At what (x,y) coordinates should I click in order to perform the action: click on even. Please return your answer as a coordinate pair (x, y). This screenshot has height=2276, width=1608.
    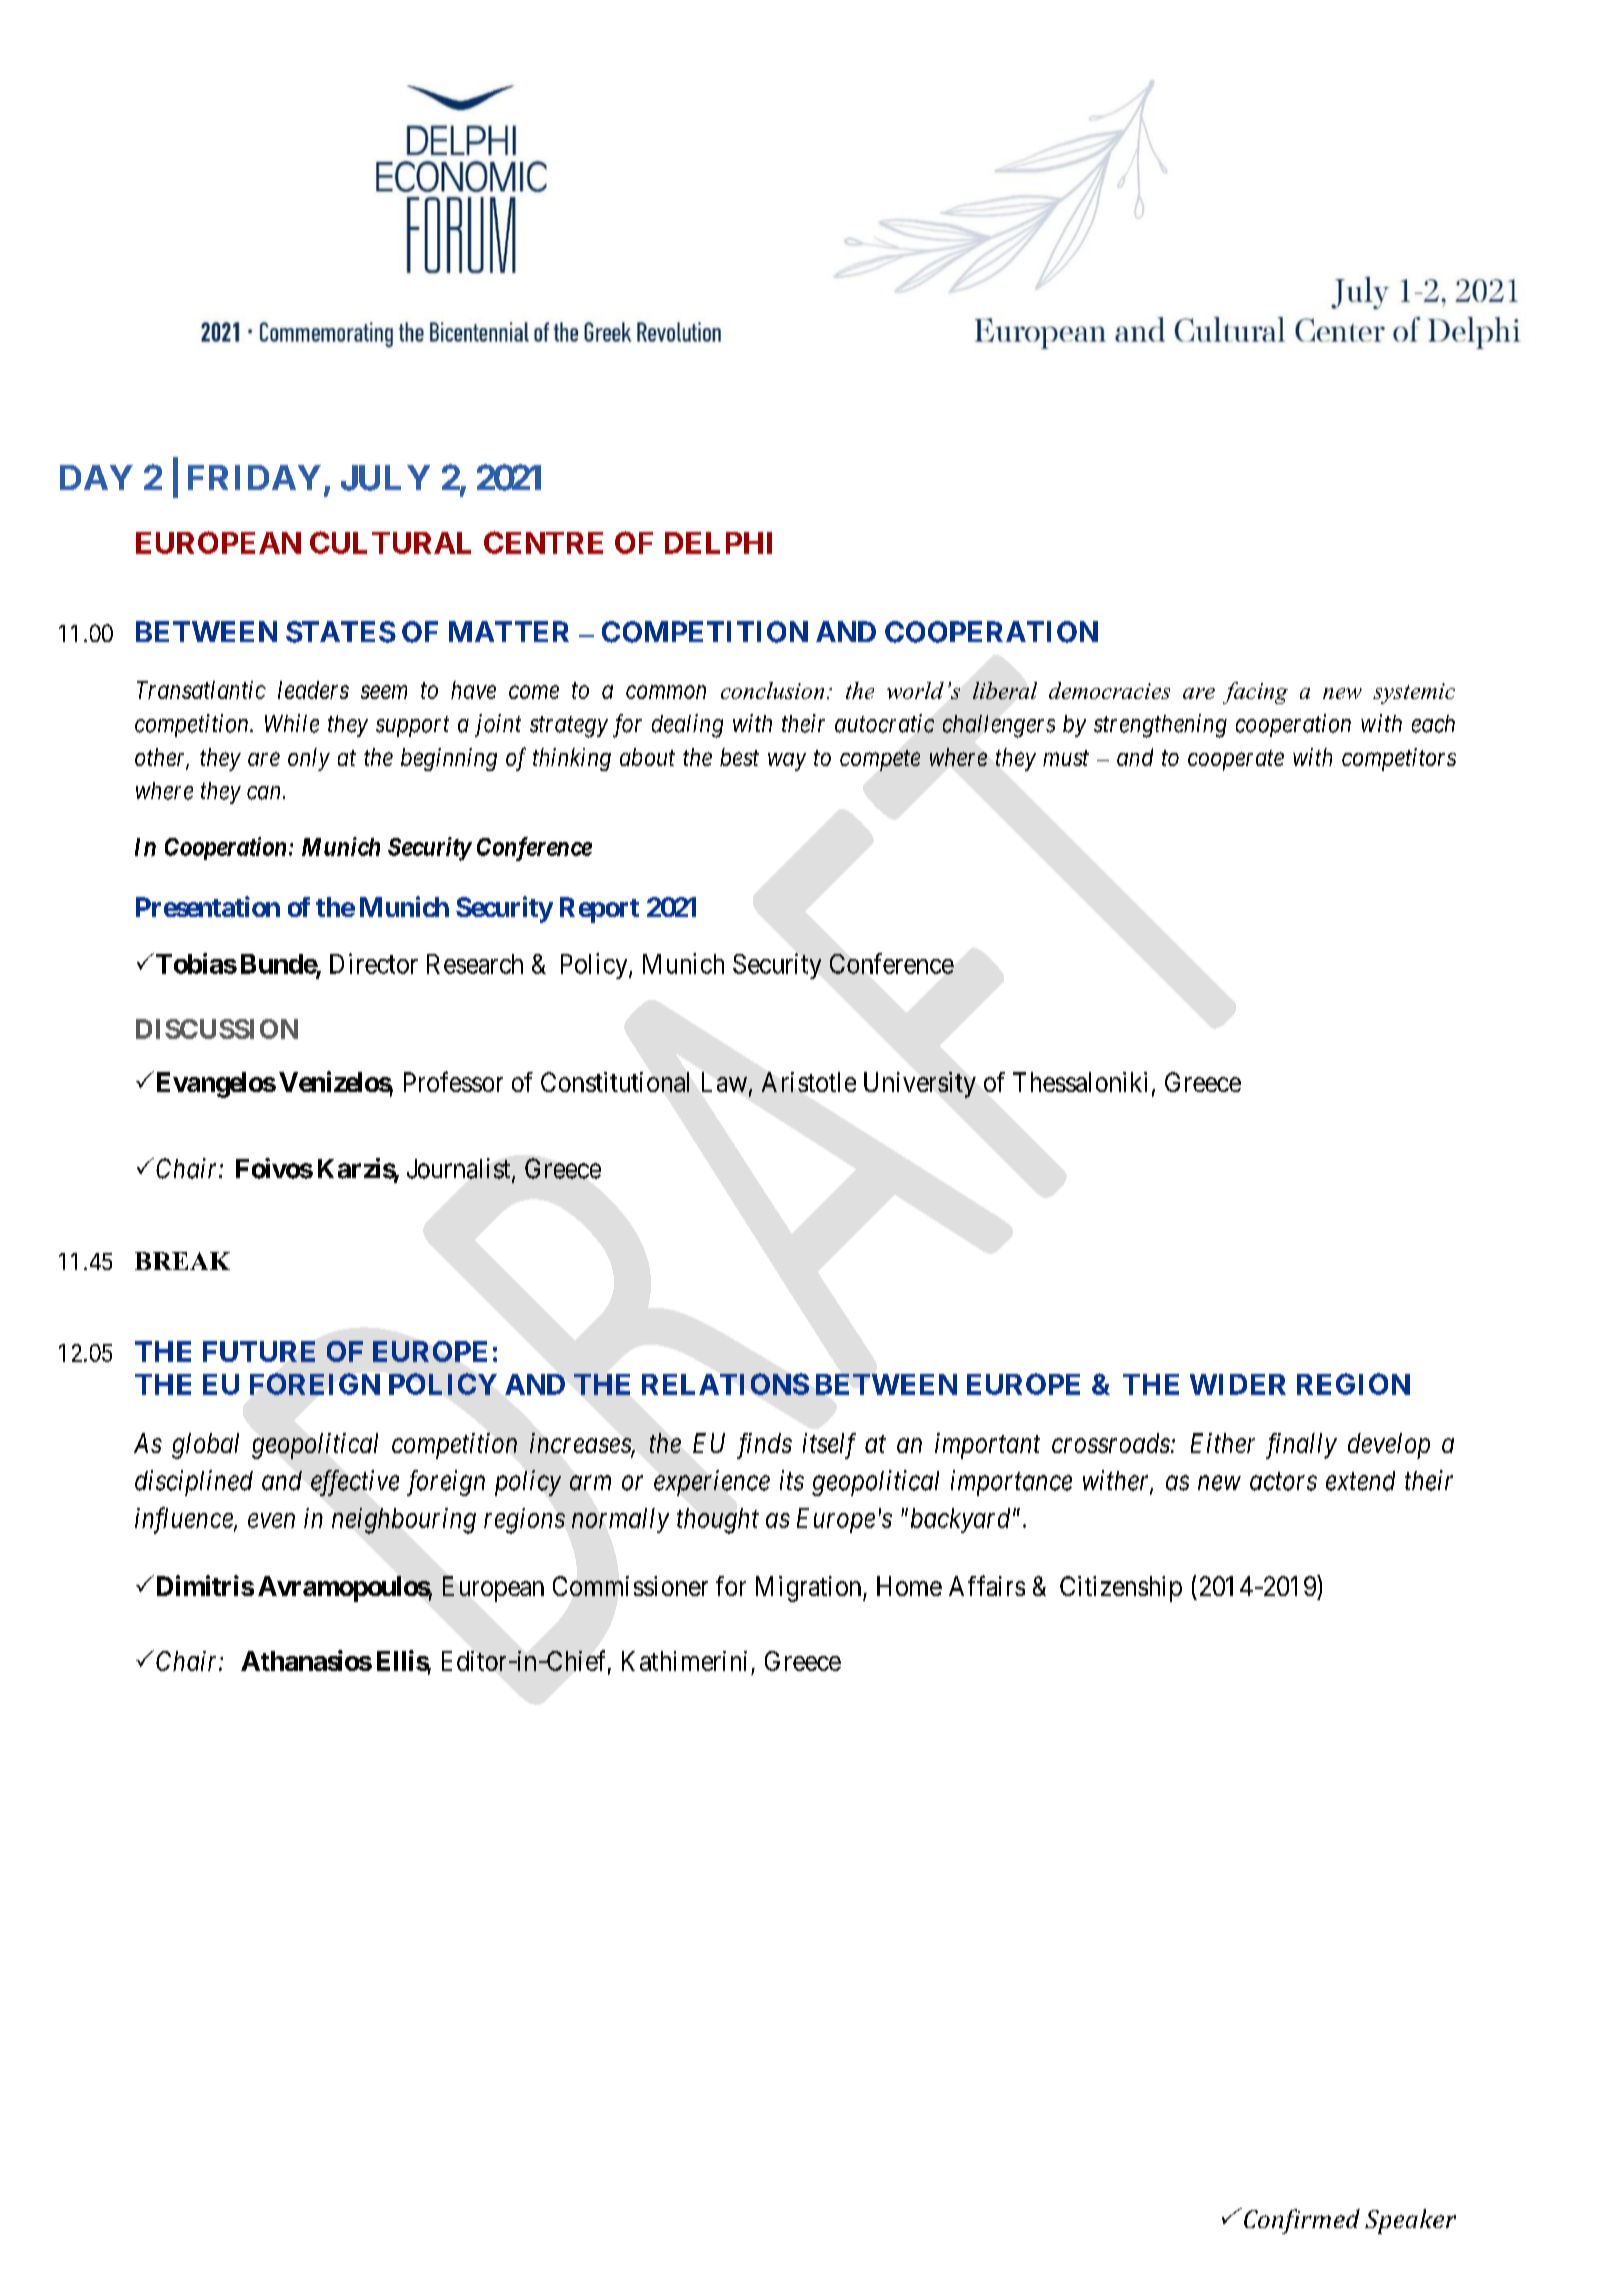
    Looking at the image, I should click on (271, 1520).
